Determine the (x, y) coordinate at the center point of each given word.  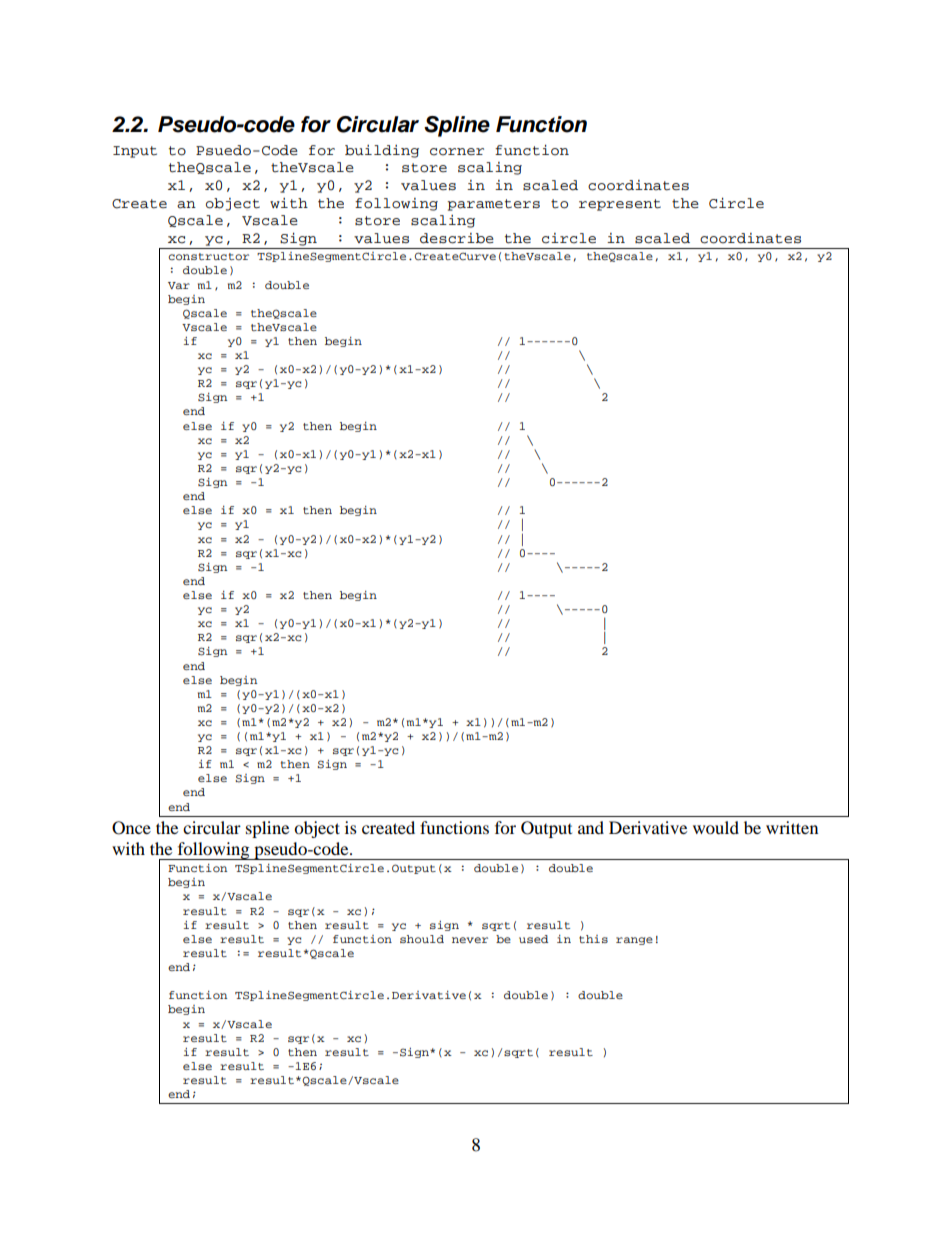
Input (135, 152)
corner (457, 152)
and (591, 827)
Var (179, 285)
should (422, 939)
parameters (493, 205)
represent (620, 205)
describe (457, 238)
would (716, 827)
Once (131, 828)
